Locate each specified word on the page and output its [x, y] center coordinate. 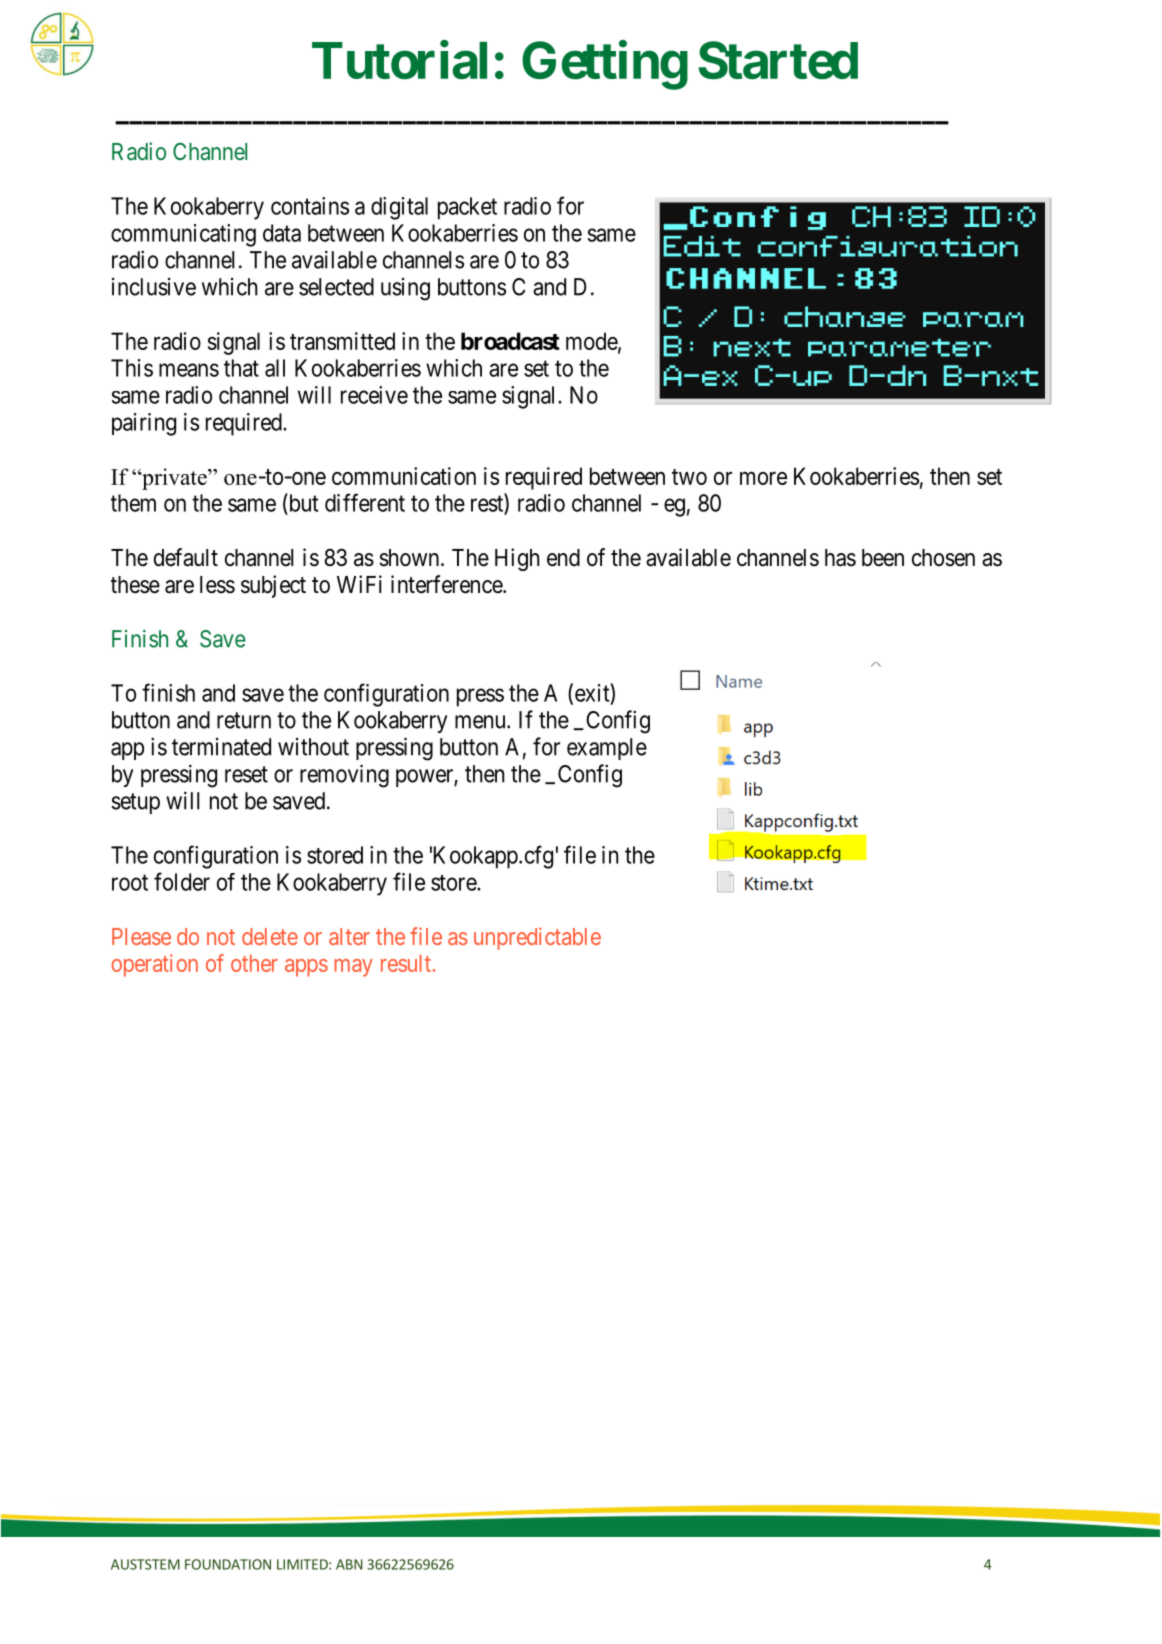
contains [310, 206]
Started [778, 60]
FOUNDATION [228, 1564]
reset [246, 774]
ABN [349, 1564]
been [883, 558]
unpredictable [537, 938]
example [607, 749]
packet [467, 208]
